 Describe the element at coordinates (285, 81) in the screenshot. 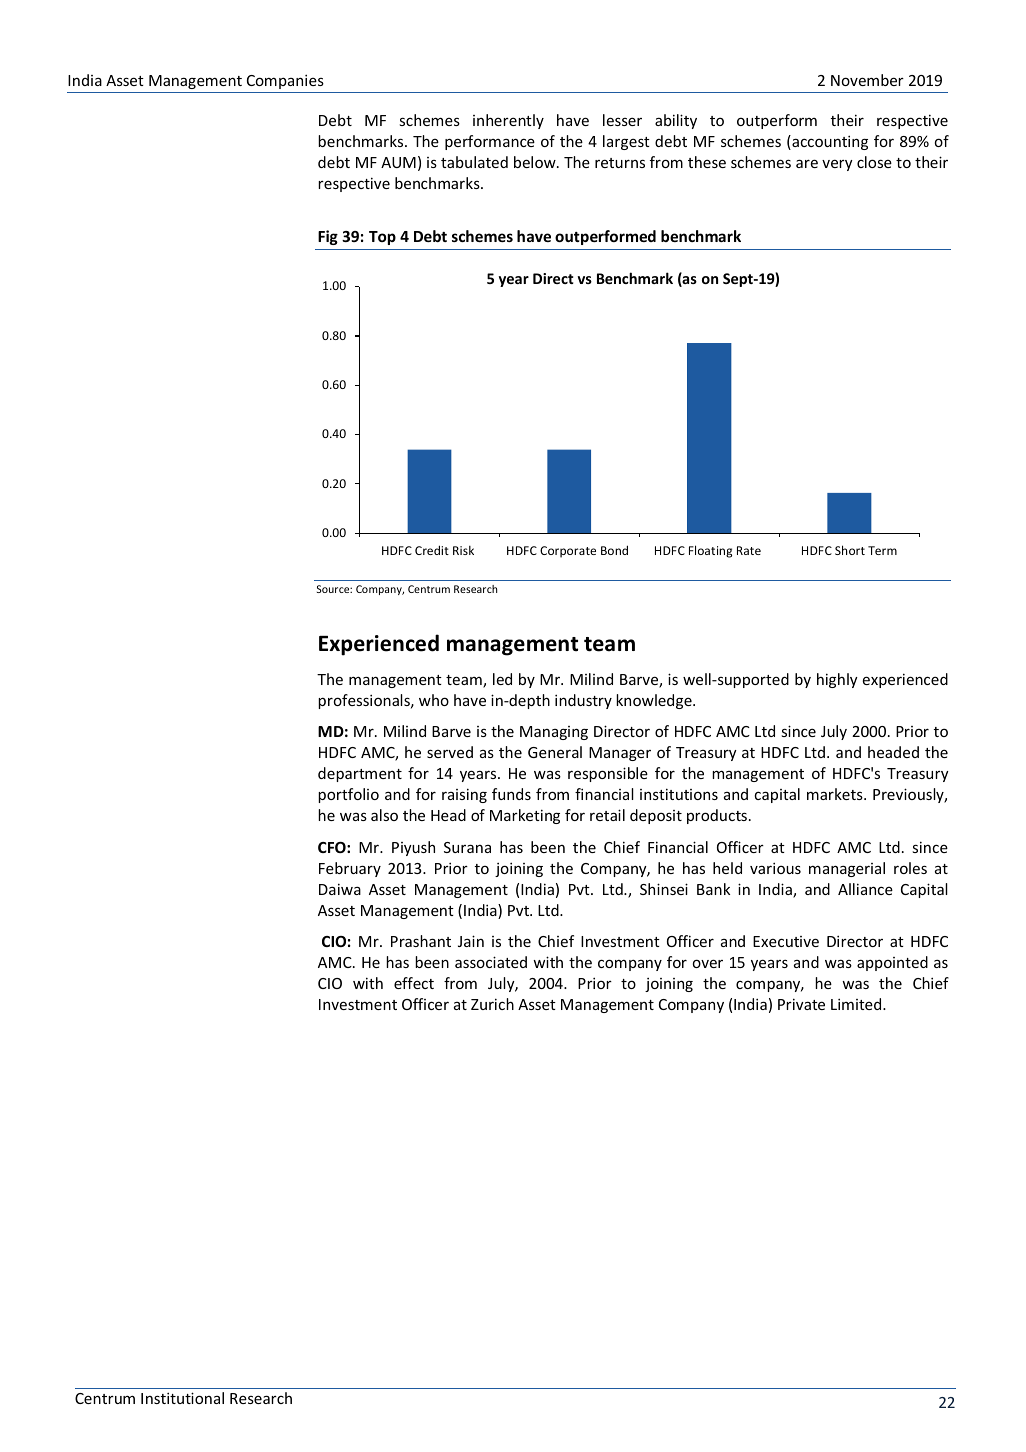

I see `Companies` at that location.
